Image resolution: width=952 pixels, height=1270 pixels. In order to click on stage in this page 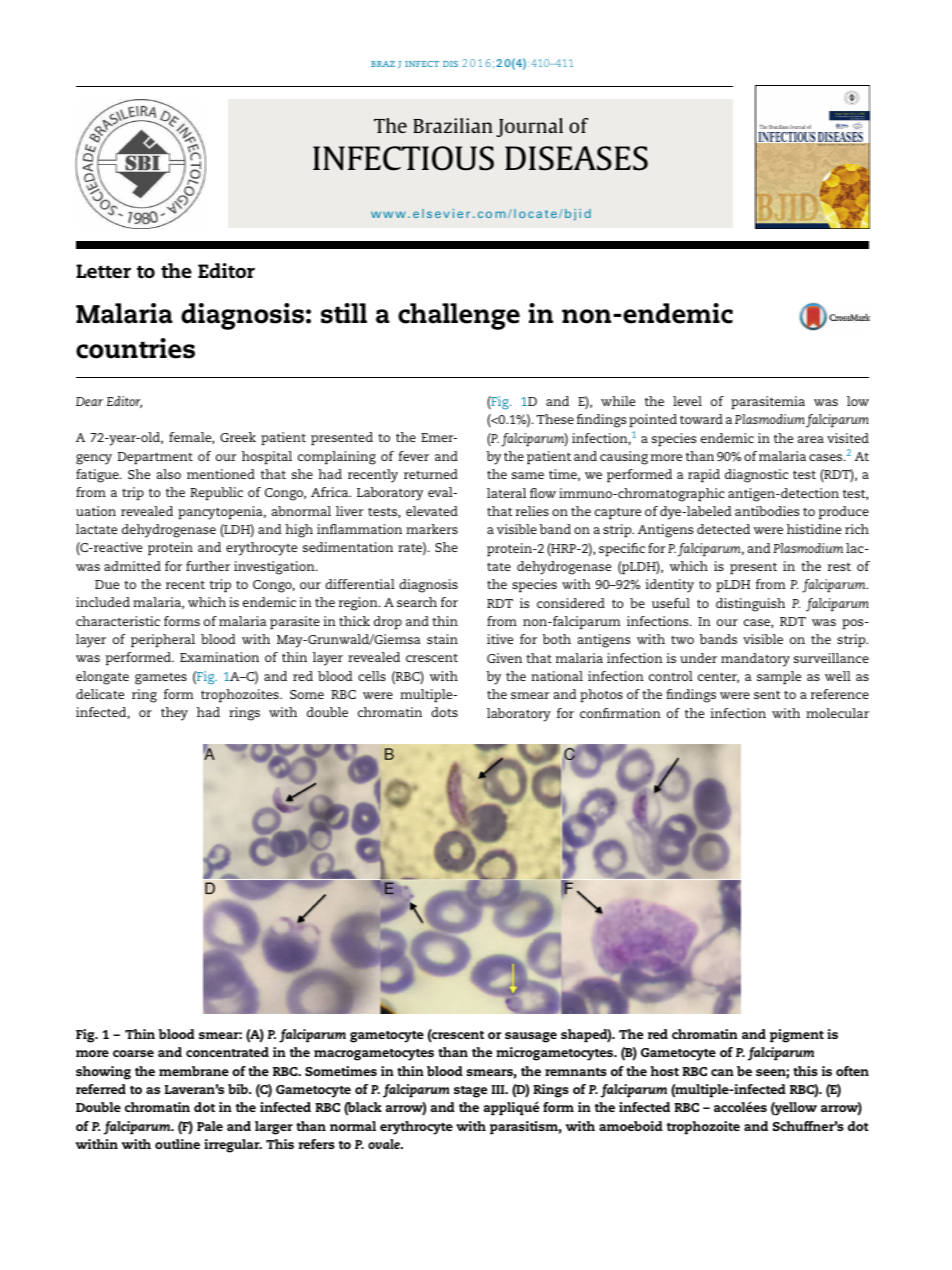, I will do `click(470, 1092)`.
